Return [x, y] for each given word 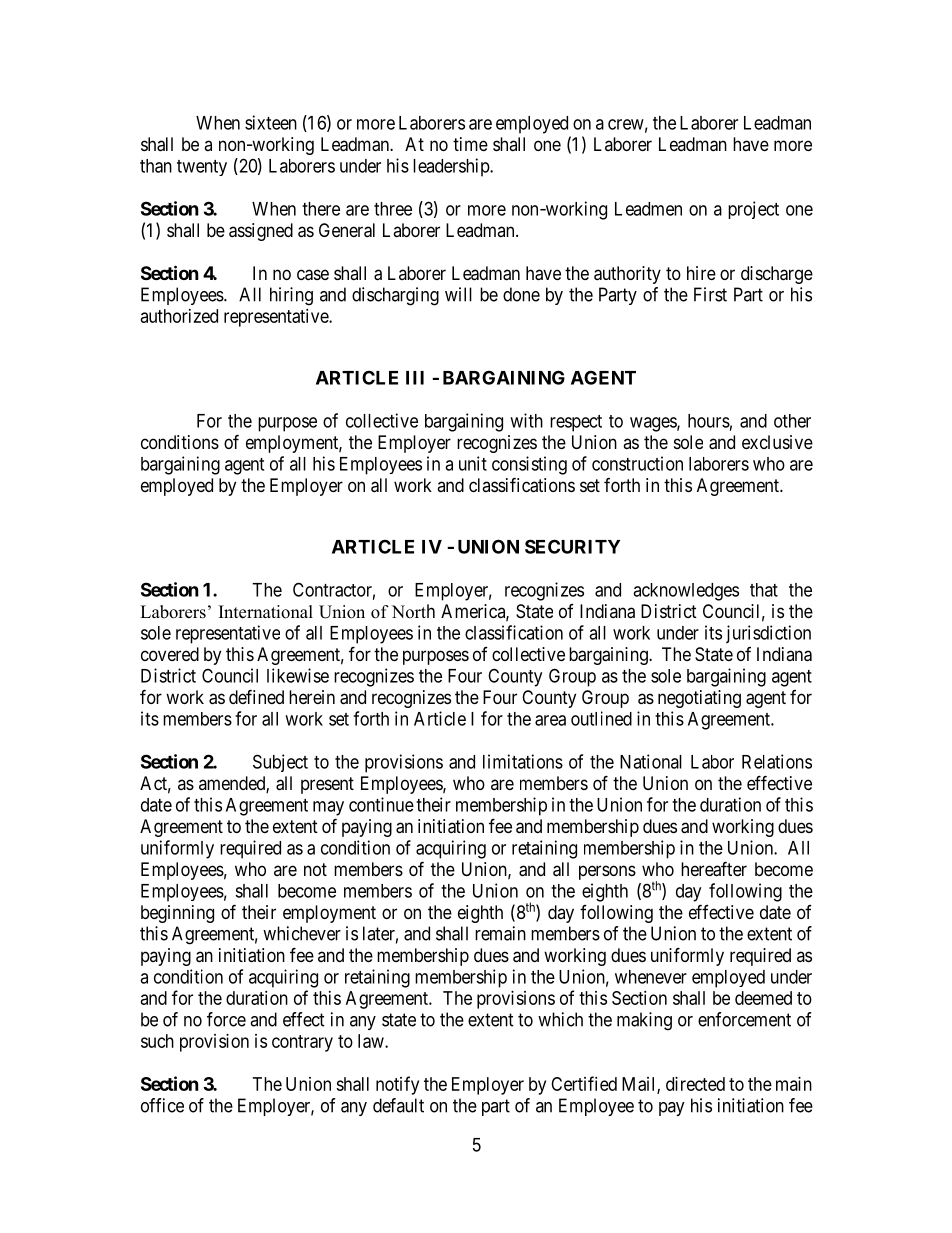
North [413, 611]
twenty [202, 168]
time [470, 144]
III [415, 378]
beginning [177, 914]
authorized [179, 316]
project [753, 210]
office [162, 1105]
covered [170, 654]
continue [381, 804]
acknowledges [686, 592]
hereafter [714, 869]
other [792, 421]
